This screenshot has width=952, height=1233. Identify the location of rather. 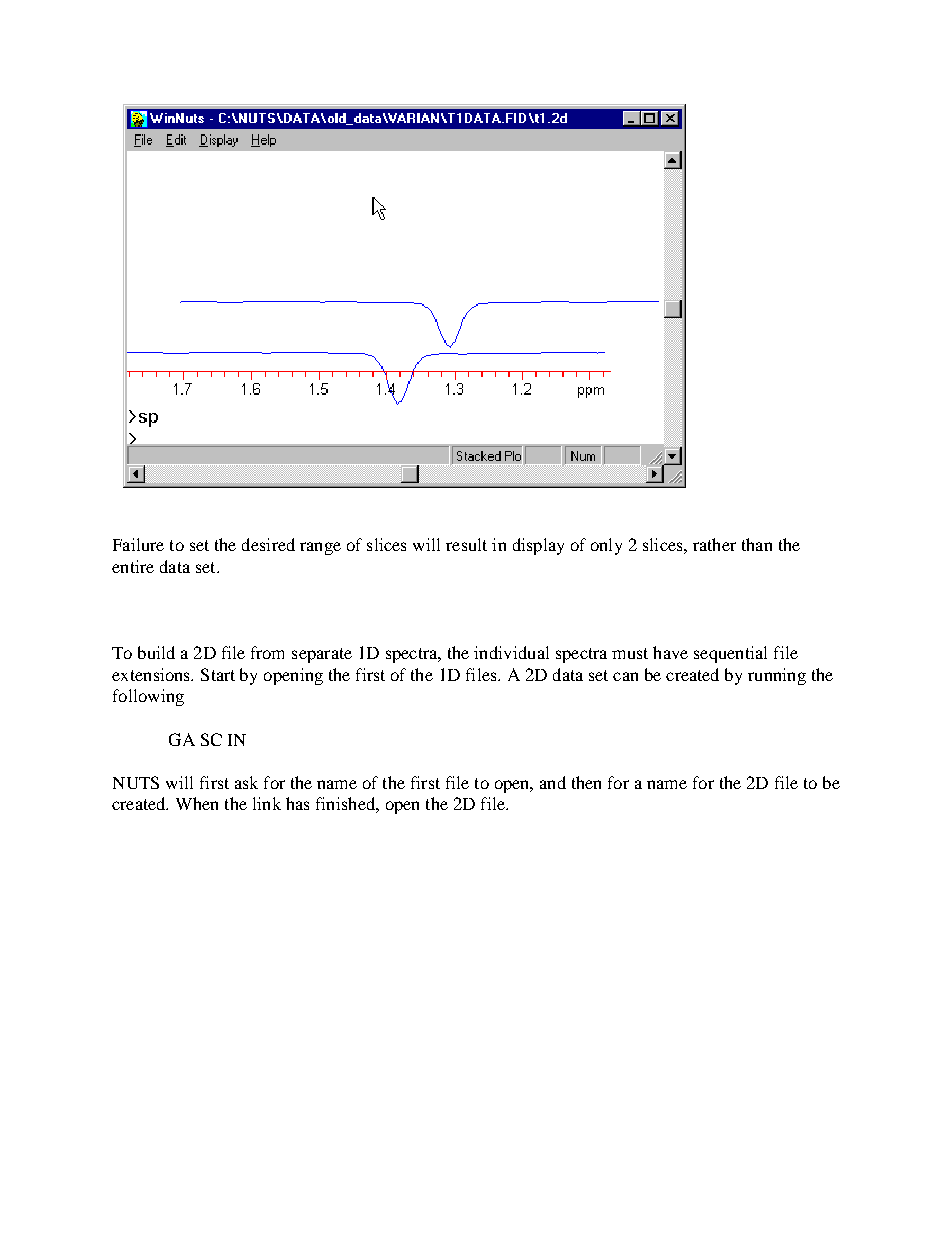
(714, 544).
